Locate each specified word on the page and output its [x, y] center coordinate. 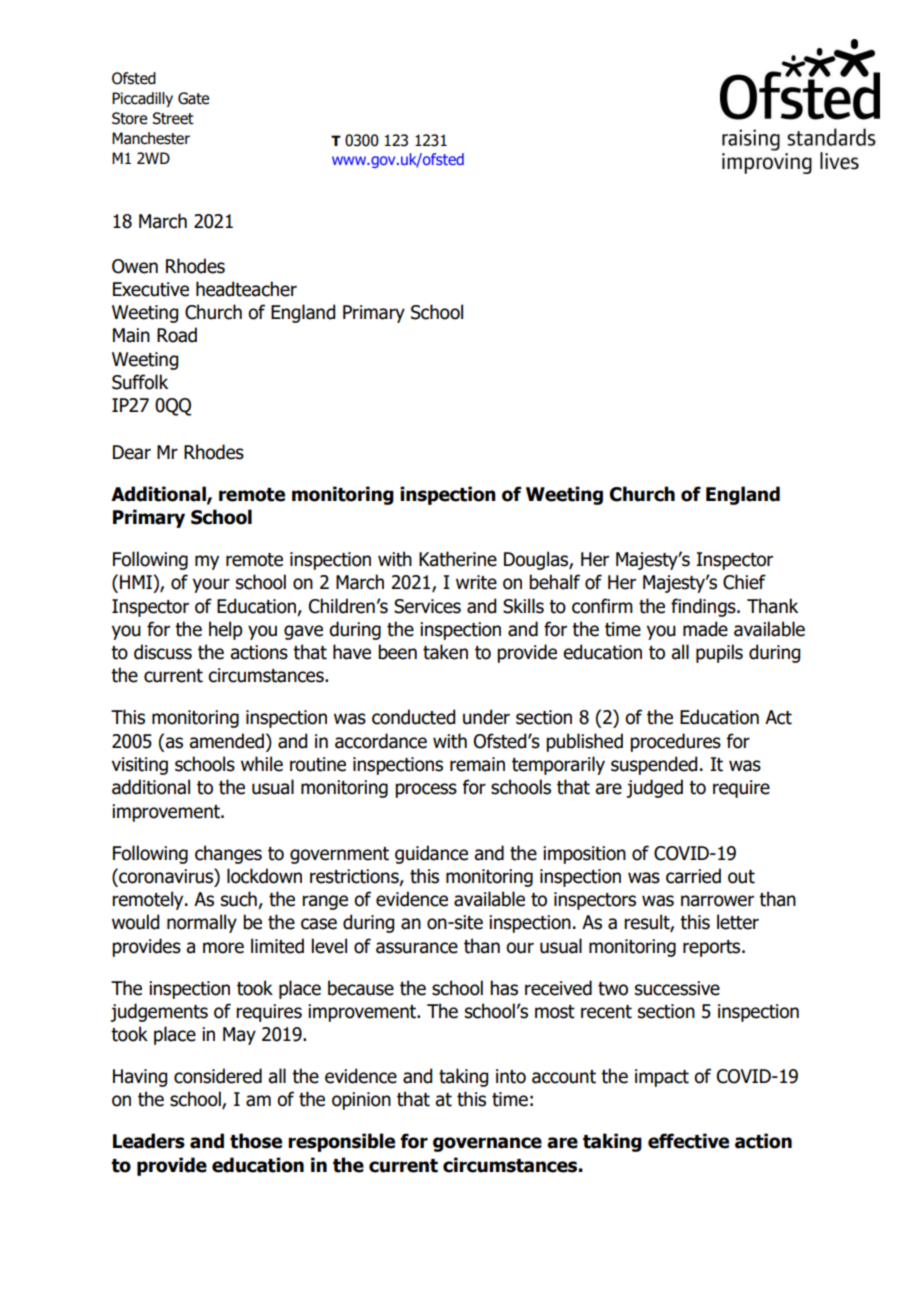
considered [218, 1076]
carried [693, 876]
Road [177, 335]
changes [228, 854]
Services [427, 606]
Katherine [458, 559]
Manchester [151, 138]
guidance [431, 854]
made [705, 629]
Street [173, 118]
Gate [193, 98]
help [225, 630]
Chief [744, 582]
